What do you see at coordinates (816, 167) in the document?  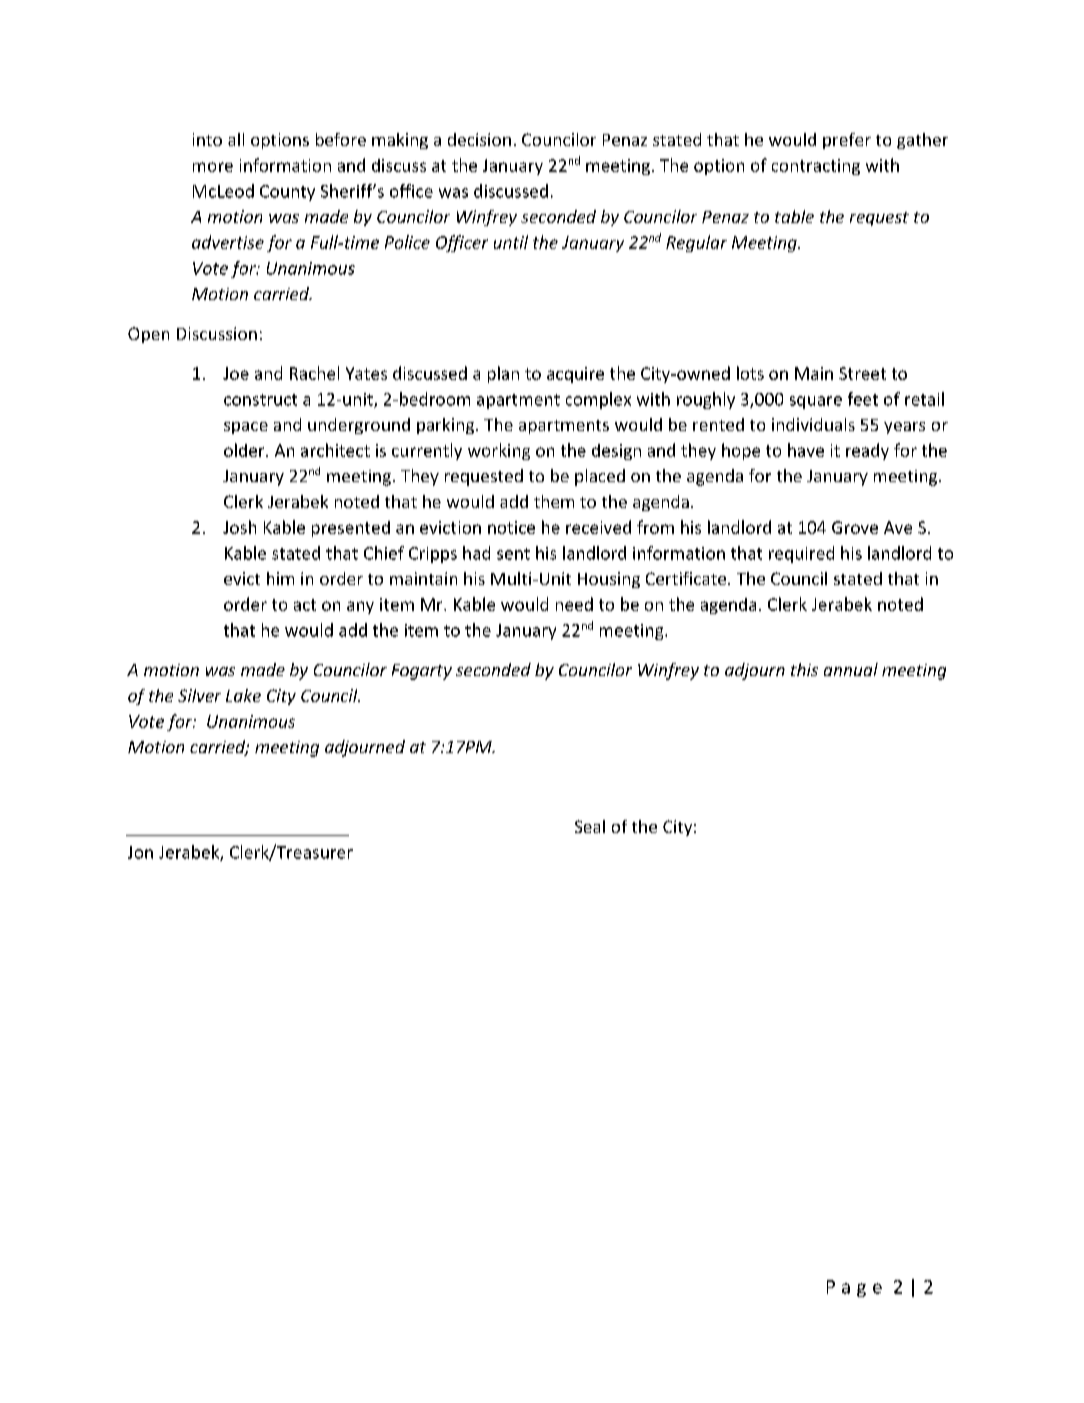 I see `contracting` at bounding box center [816, 167].
